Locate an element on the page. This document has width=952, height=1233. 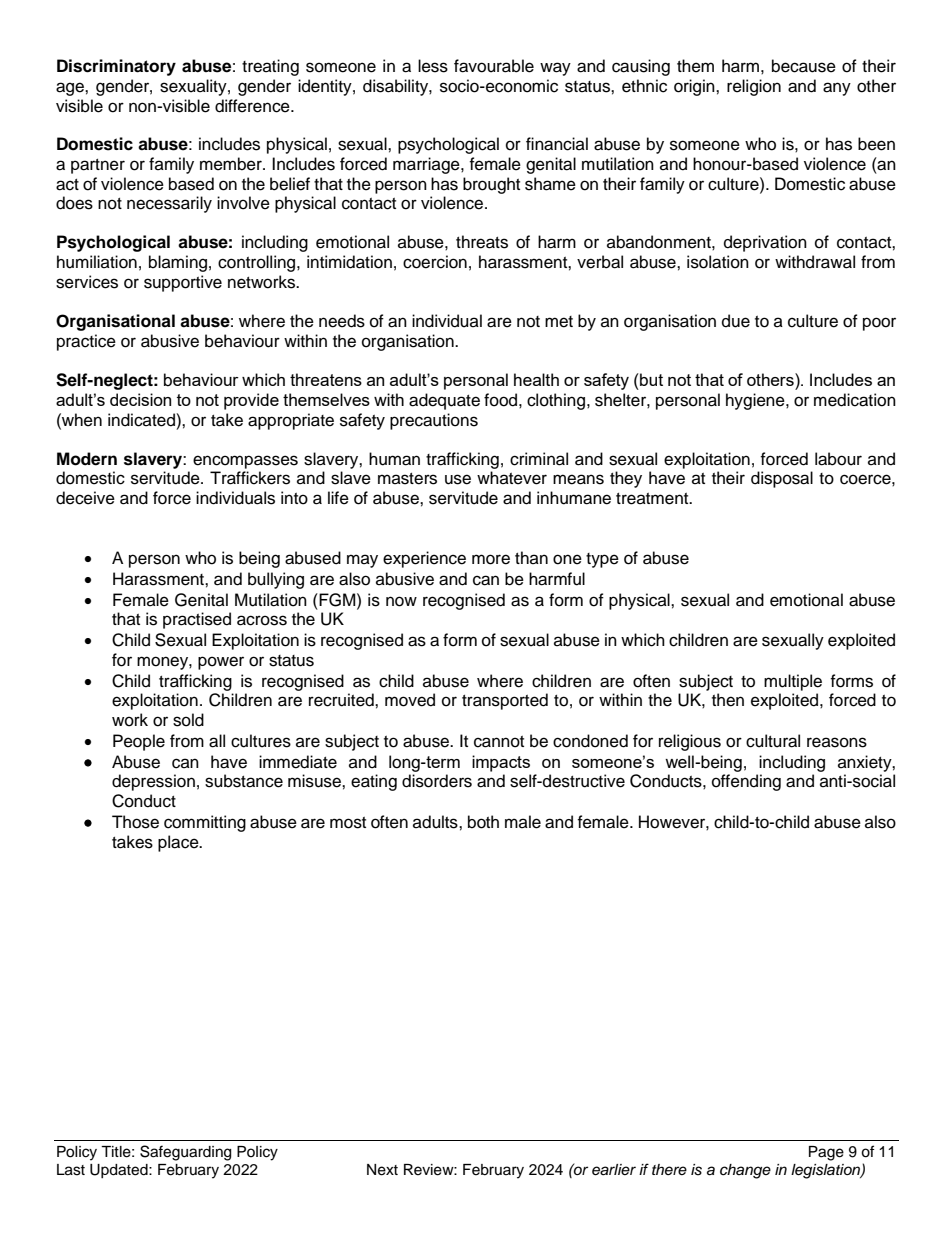
Safeguarding is located at coordinates (185, 1153).
